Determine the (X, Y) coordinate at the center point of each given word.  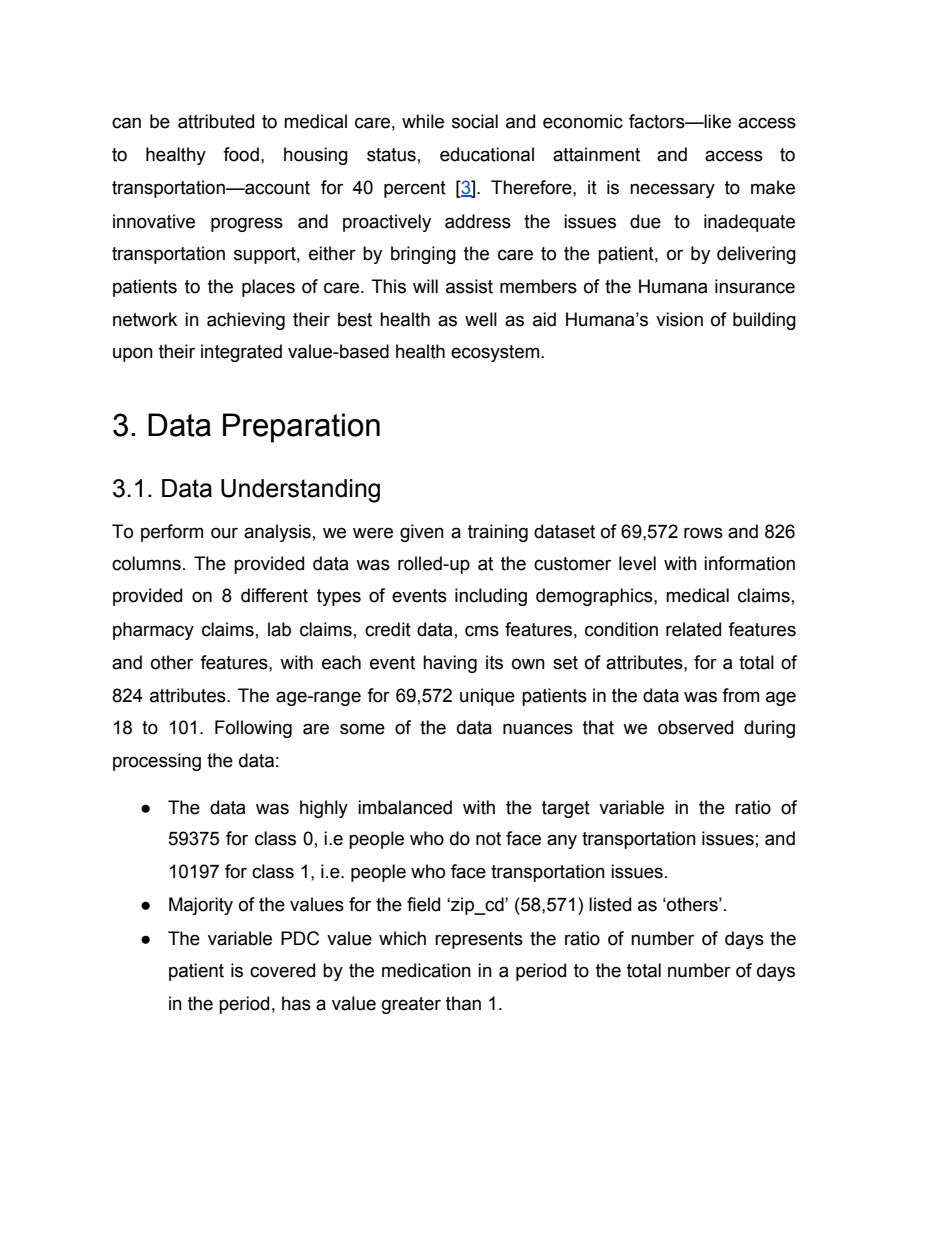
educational (487, 154)
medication (426, 970)
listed (610, 904)
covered (282, 970)
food (241, 154)
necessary (672, 190)
